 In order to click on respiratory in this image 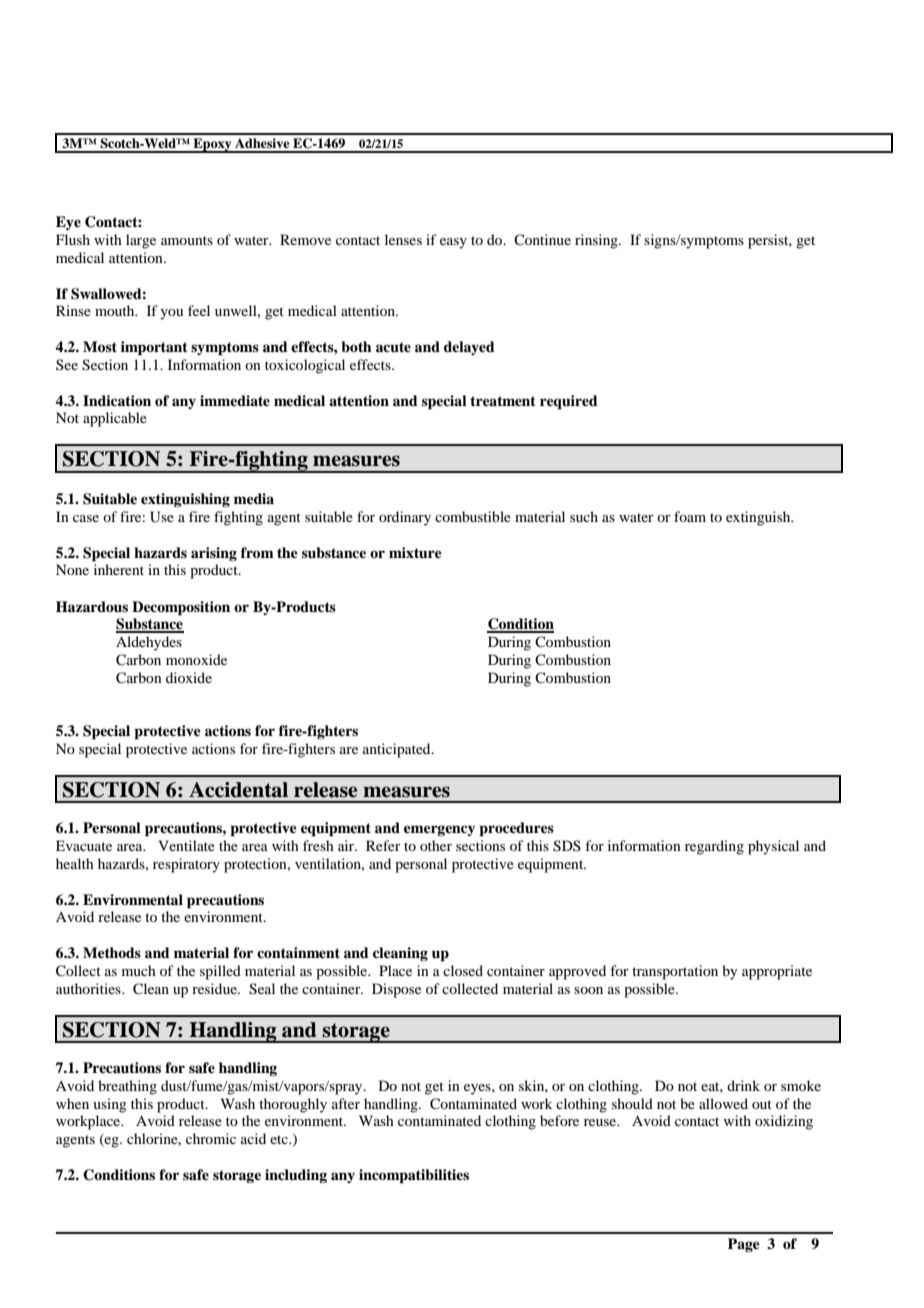, I will do `click(186, 865)`.
